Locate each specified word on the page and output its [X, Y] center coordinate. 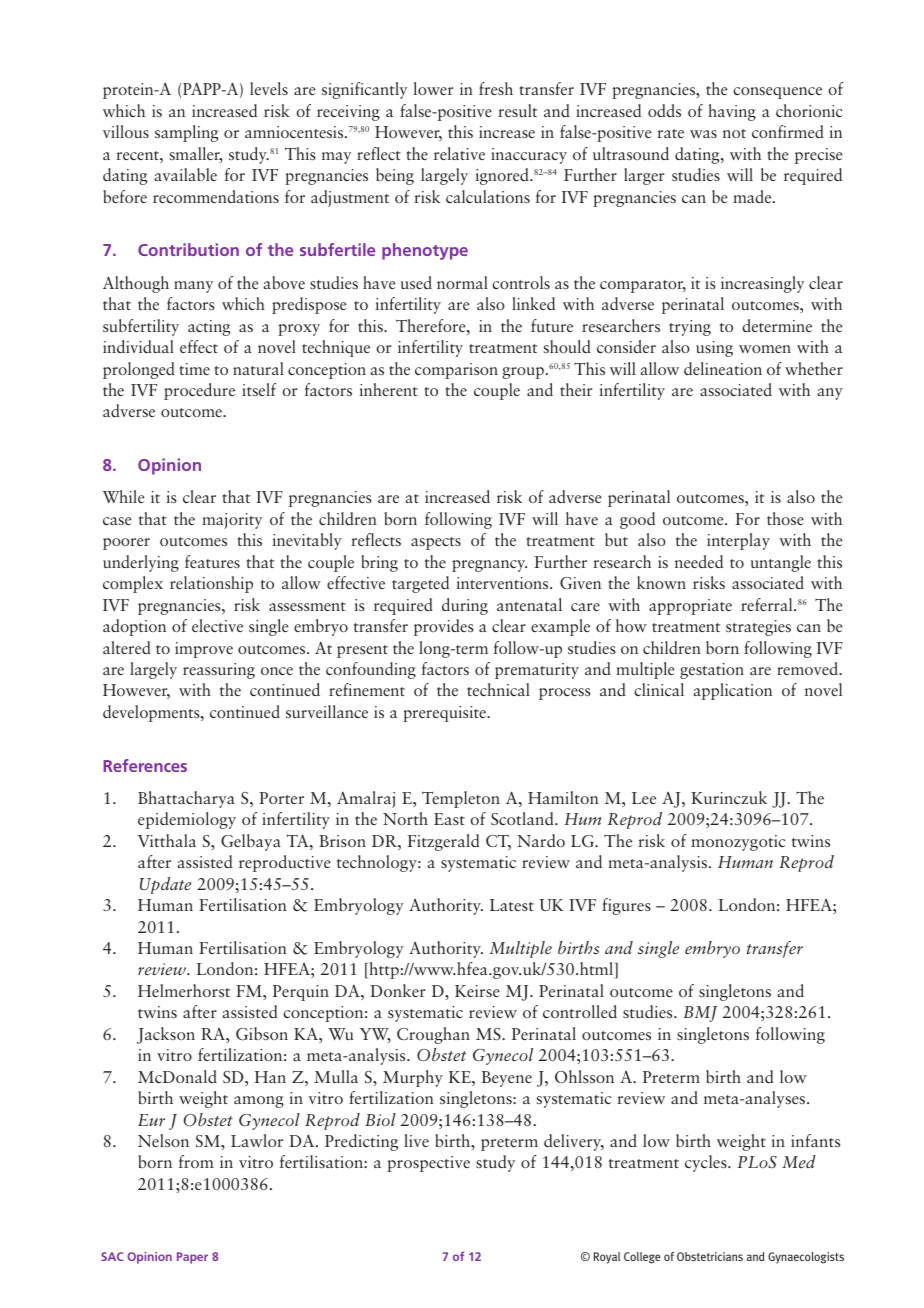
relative [459, 153]
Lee [644, 798]
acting [209, 328]
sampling [186, 133]
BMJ [700, 1014]
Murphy [413, 1078]
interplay [738, 541]
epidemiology [187, 820]
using [714, 349]
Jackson [166, 1035]
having [732, 112]
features [212, 561]
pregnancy [489, 566]
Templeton [461, 799]
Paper [192, 1258]
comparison [456, 371]
